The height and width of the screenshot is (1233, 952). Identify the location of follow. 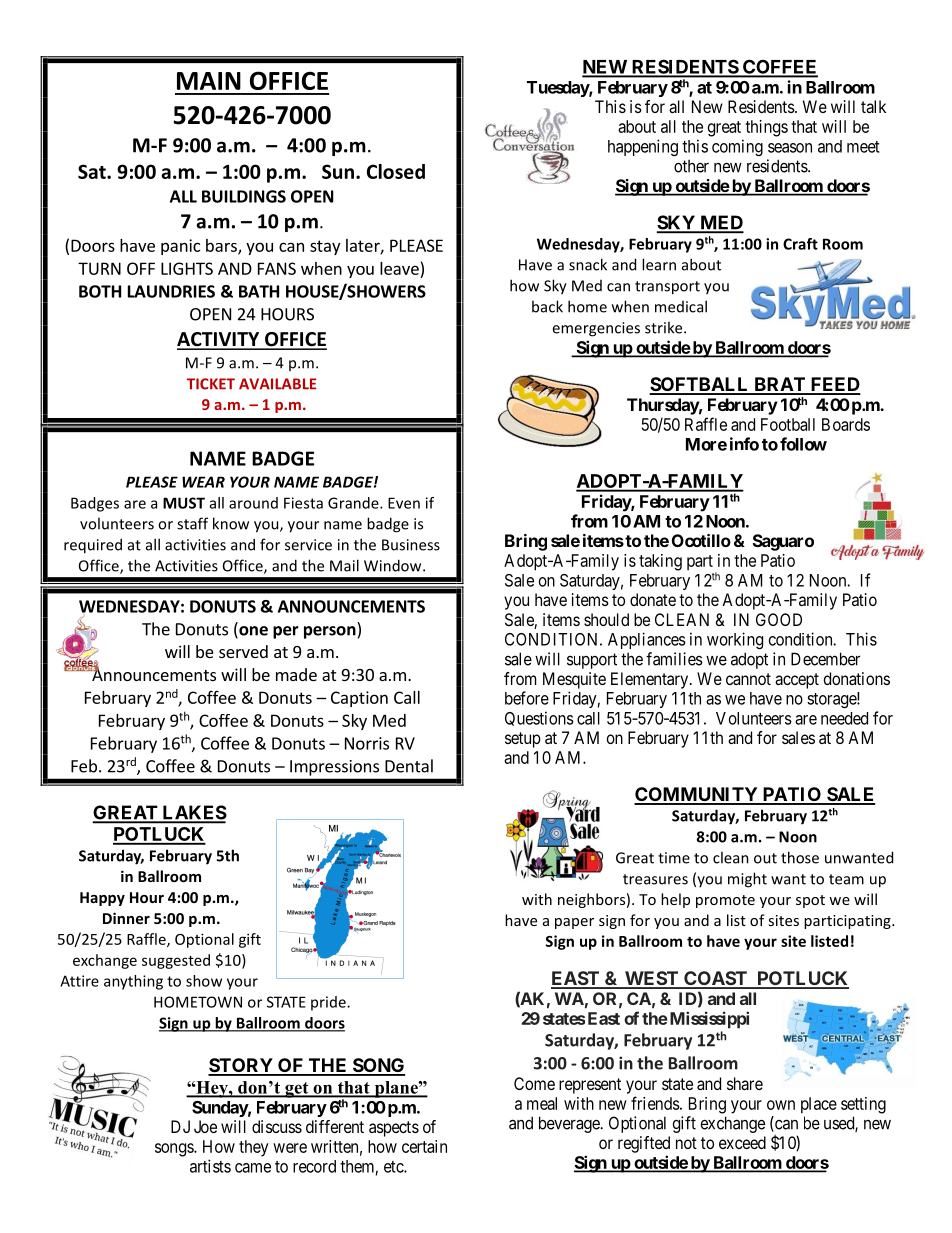
(803, 444).
